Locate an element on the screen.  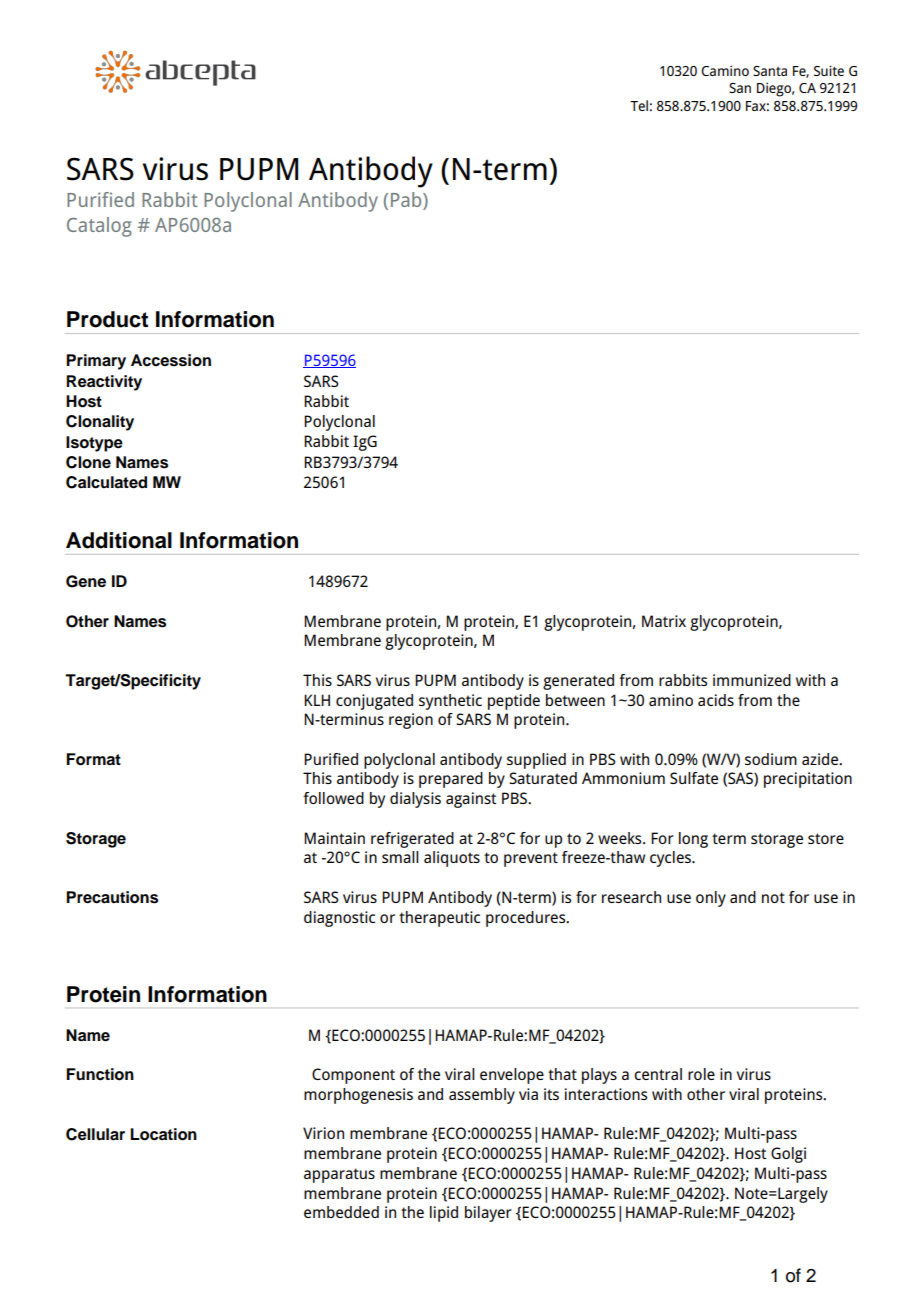
immunized is located at coordinates (752, 680).
